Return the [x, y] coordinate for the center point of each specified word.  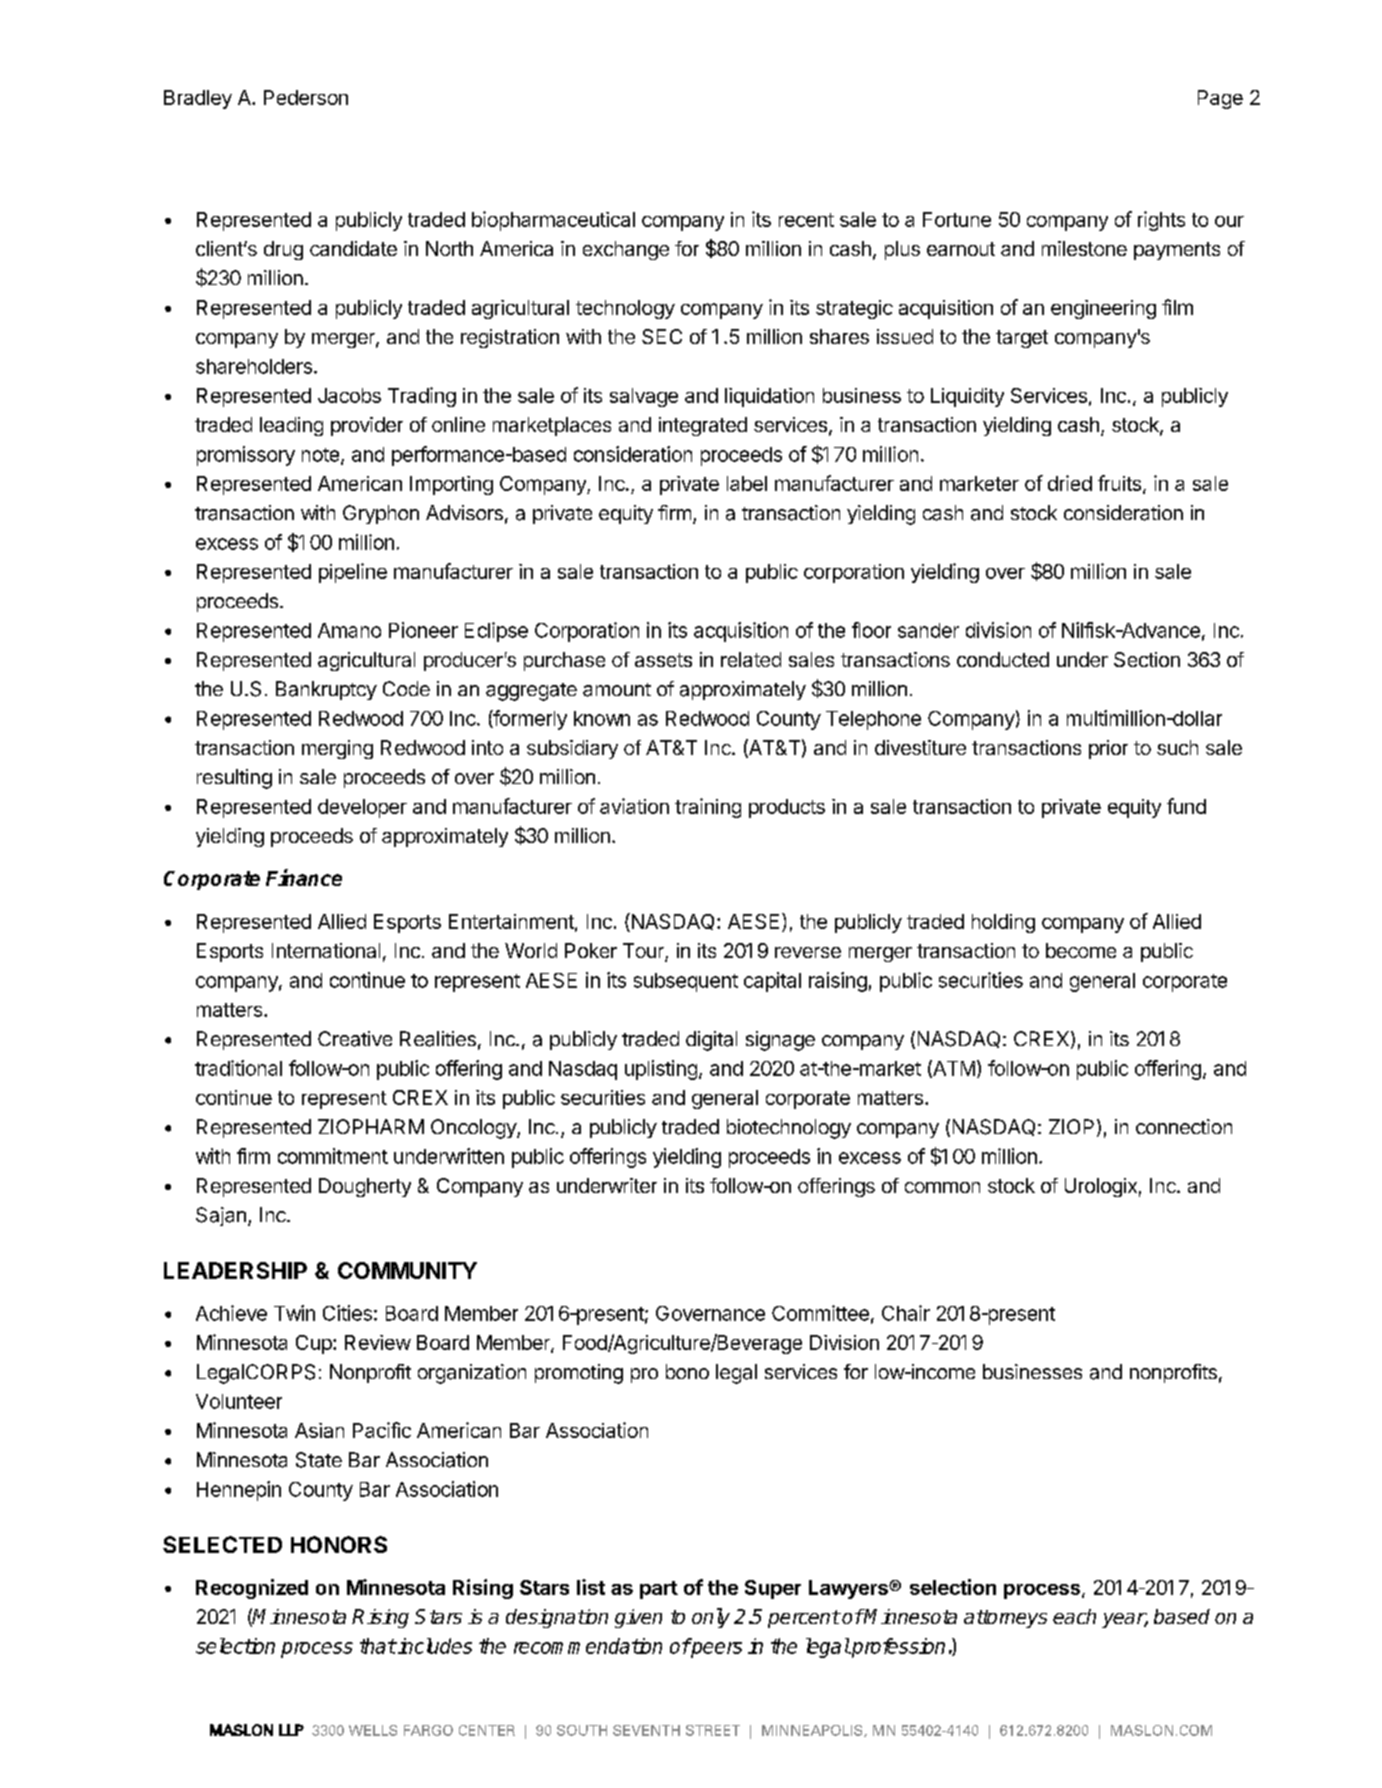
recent [806, 220]
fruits [1119, 483]
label [747, 483]
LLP [291, 1730]
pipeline [353, 573]
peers [715, 1650]
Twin [294, 1313]
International [326, 950]
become [1081, 950]
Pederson [306, 97]
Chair [906, 1313]
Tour [644, 952]
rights [1161, 221]
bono [687, 1371]
